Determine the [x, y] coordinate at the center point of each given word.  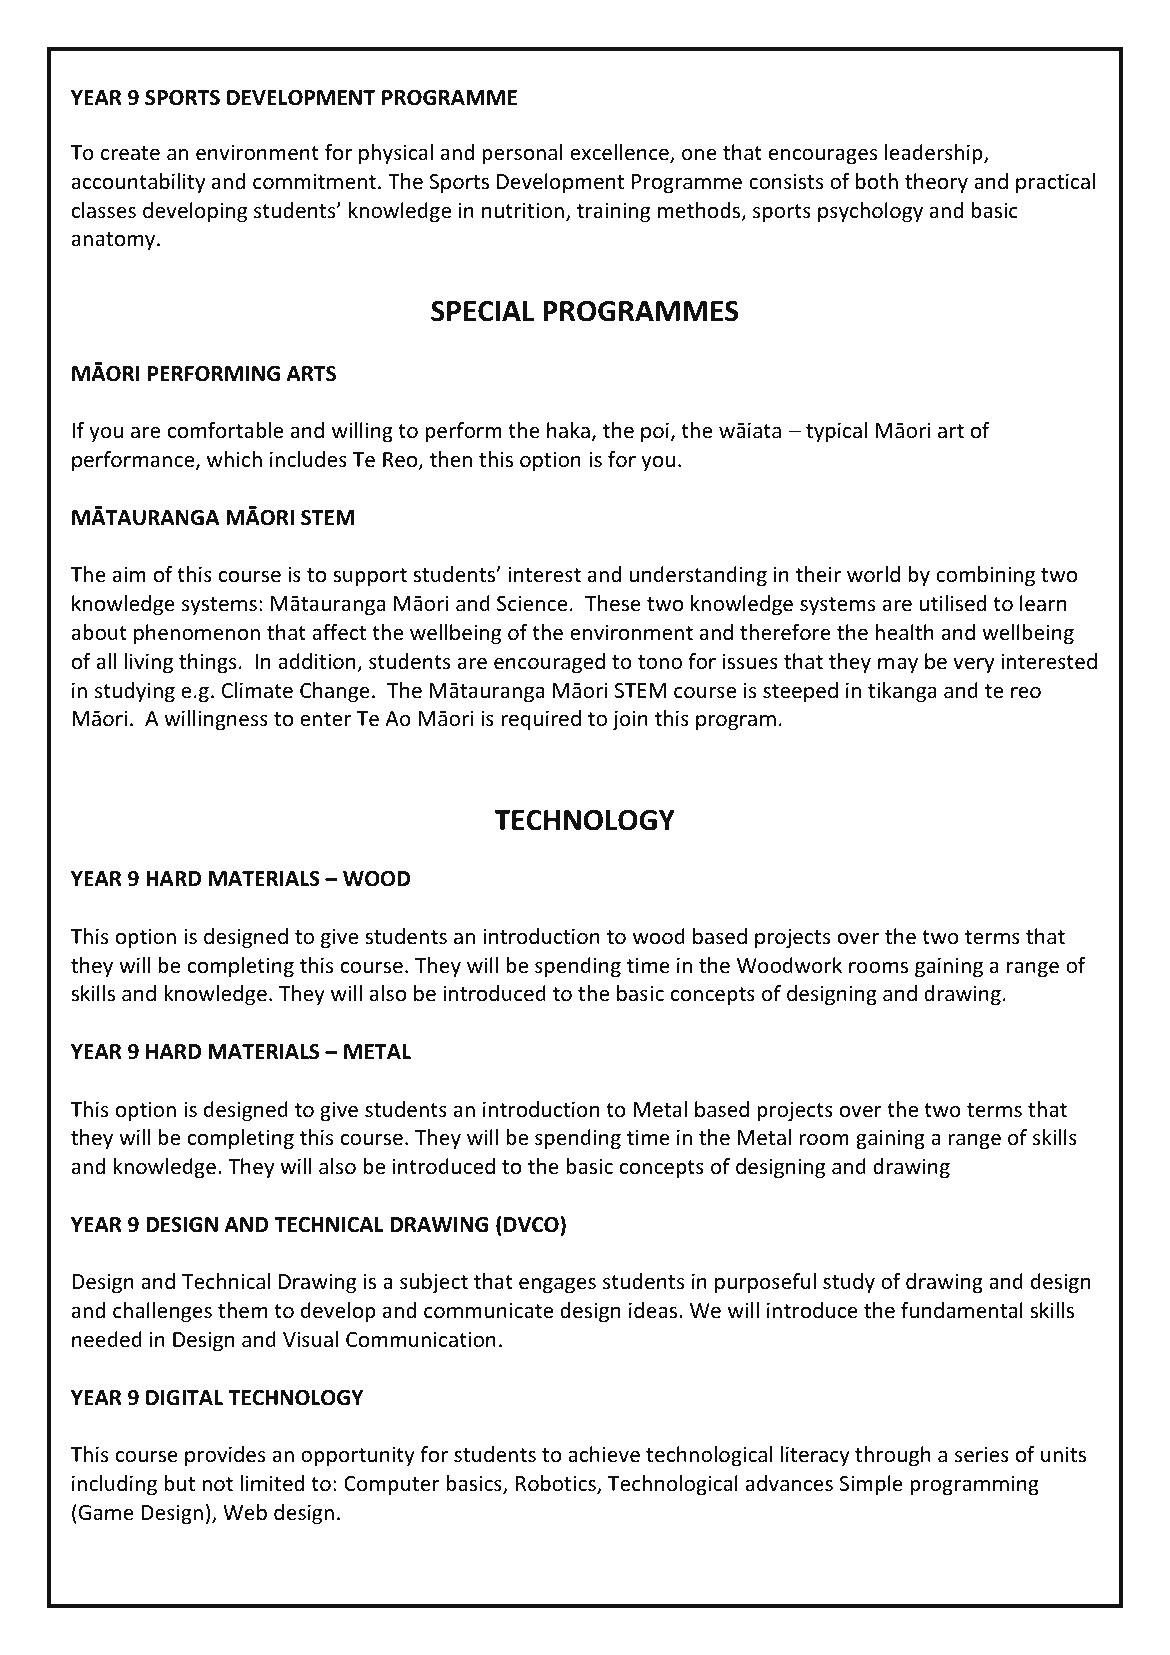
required [541, 720]
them [242, 1310]
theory [936, 183]
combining [985, 576]
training [613, 212]
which [234, 459]
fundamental [962, 1310]
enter [325, 719]
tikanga [902, 692]
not [217, 1484]
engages [557, 1286]
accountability [138, 183]
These [613, 603]
